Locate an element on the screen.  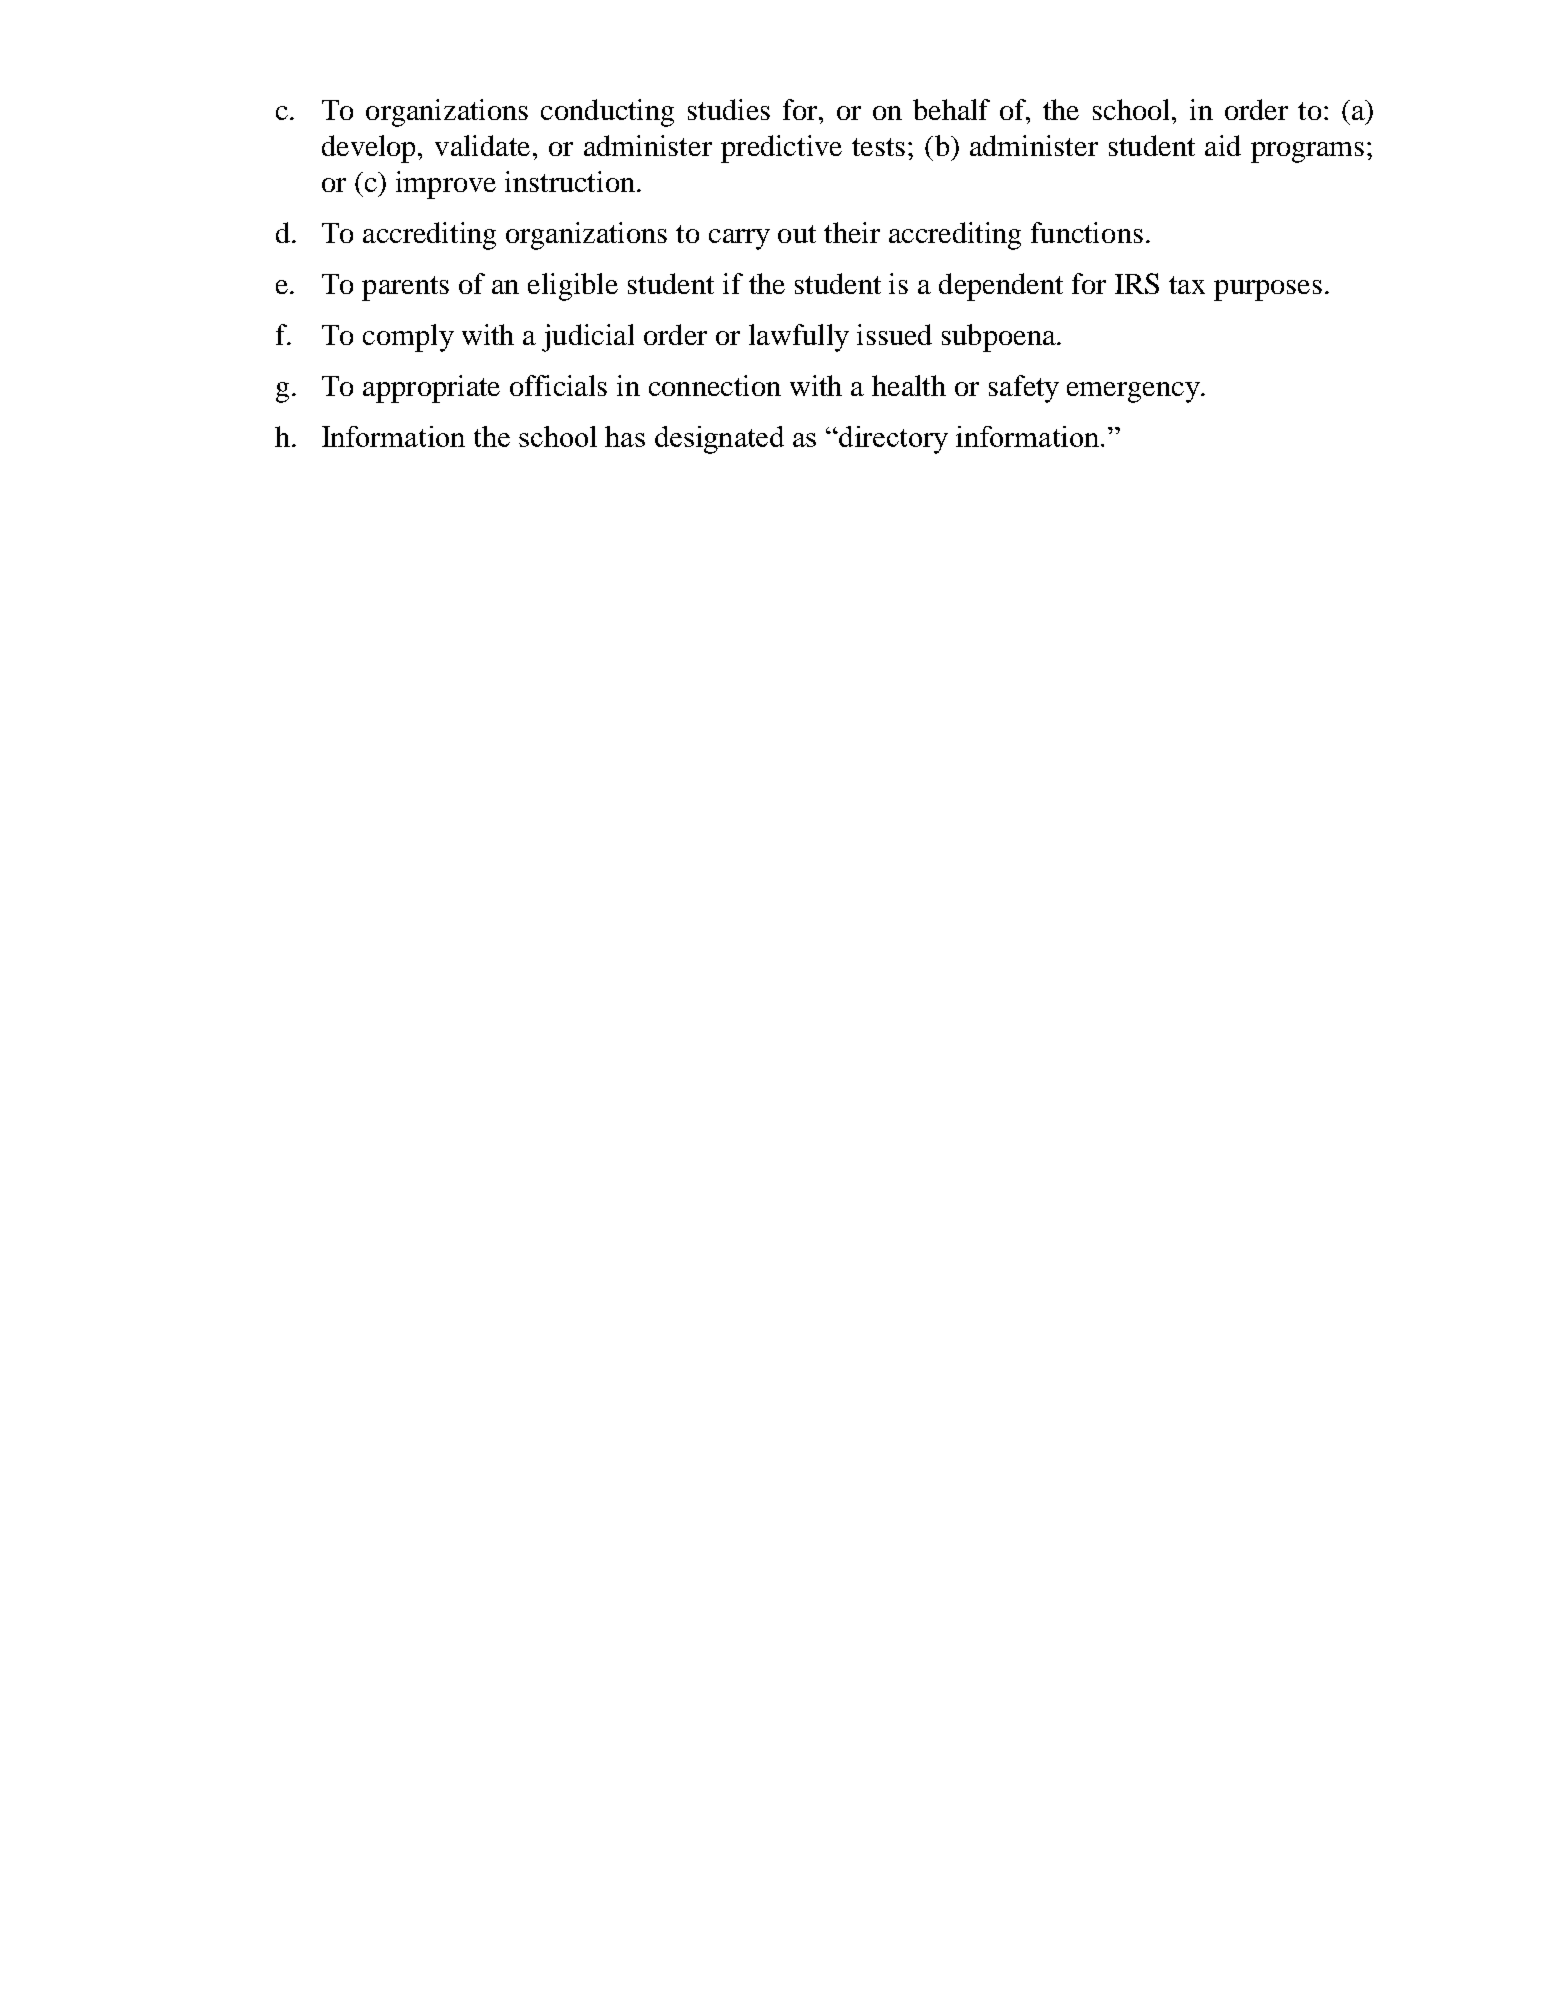
has is located at coordinates (625, 436).
